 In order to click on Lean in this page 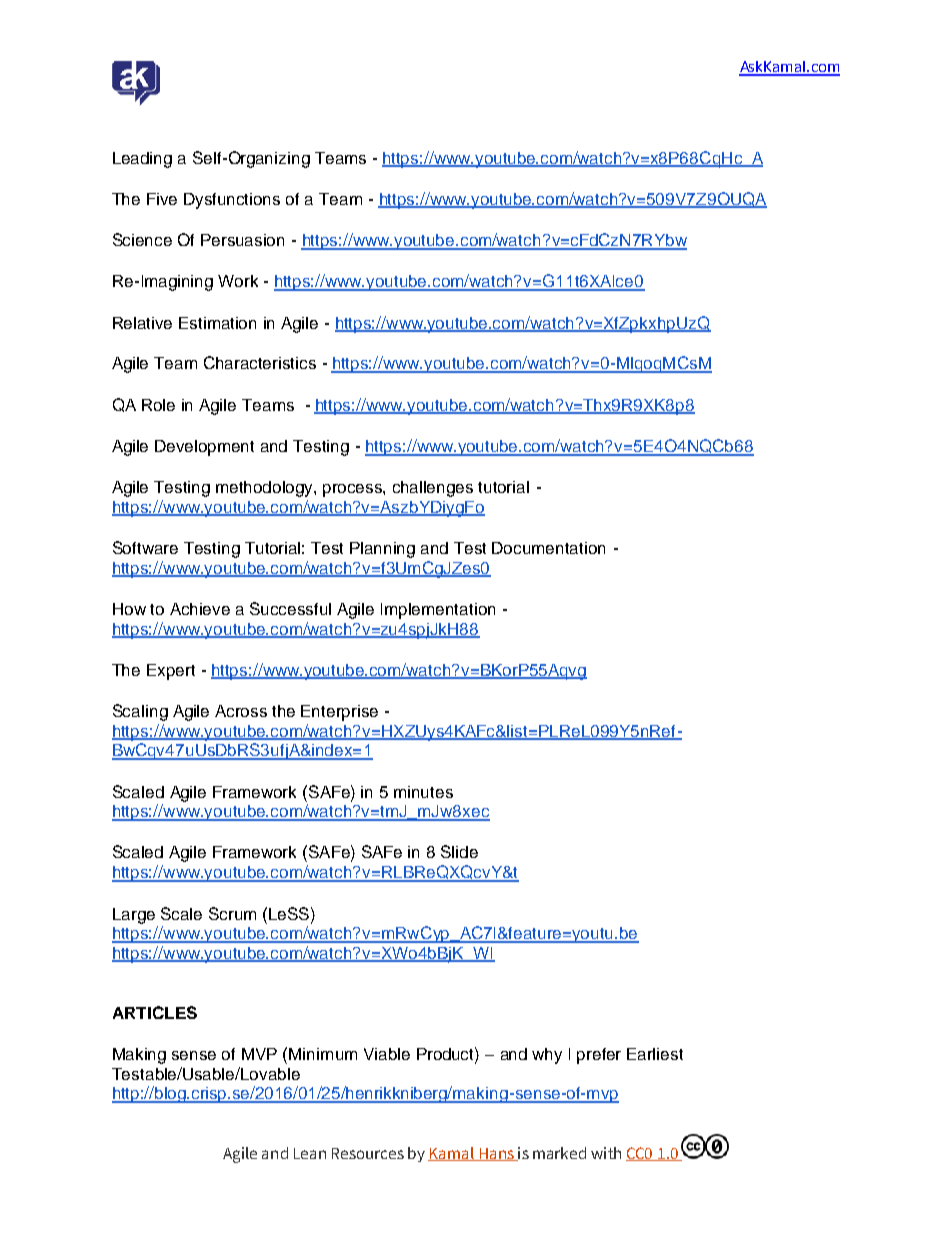, I will do `click(310, 1153)`.
